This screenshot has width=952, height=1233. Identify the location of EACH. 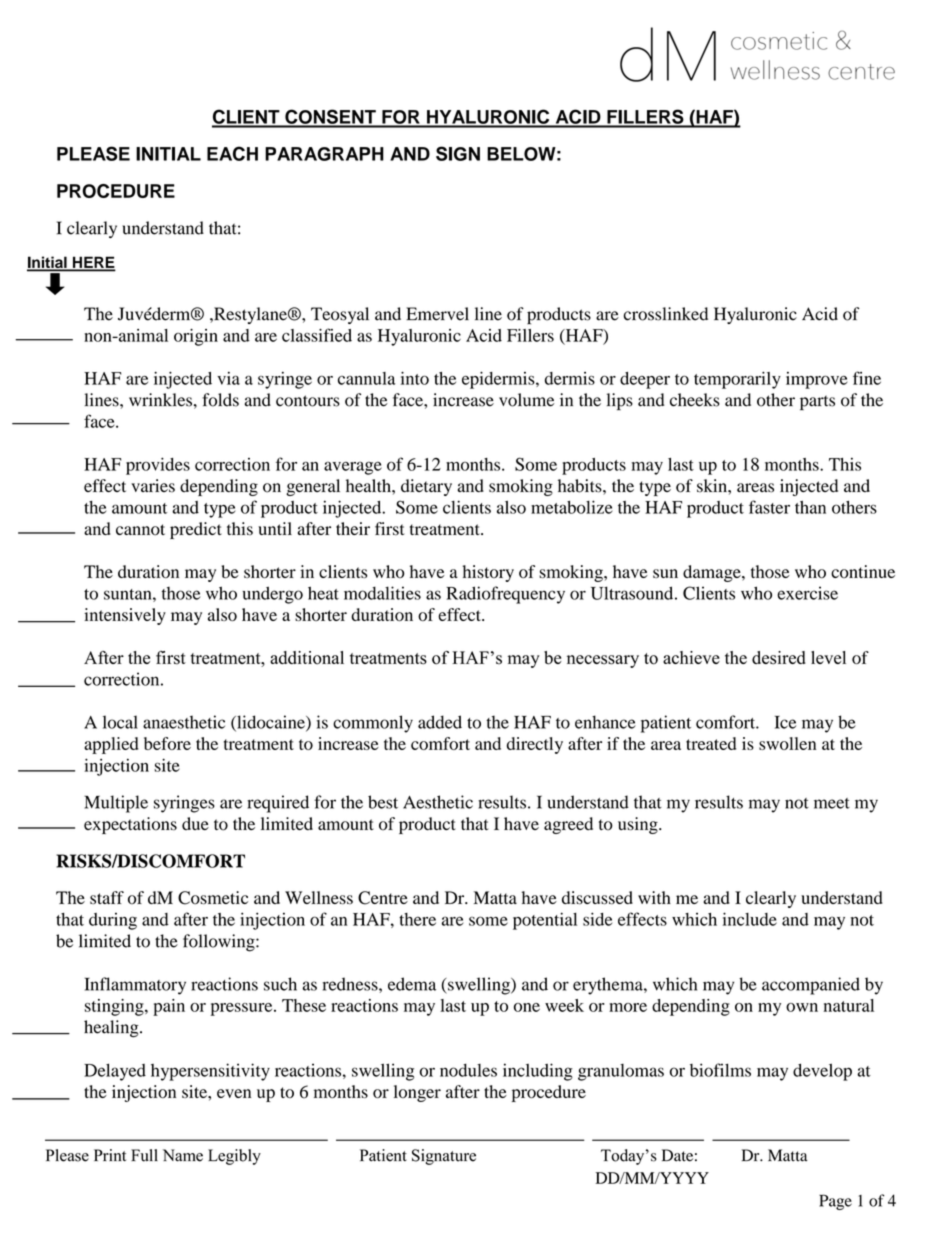
(232, 153).
